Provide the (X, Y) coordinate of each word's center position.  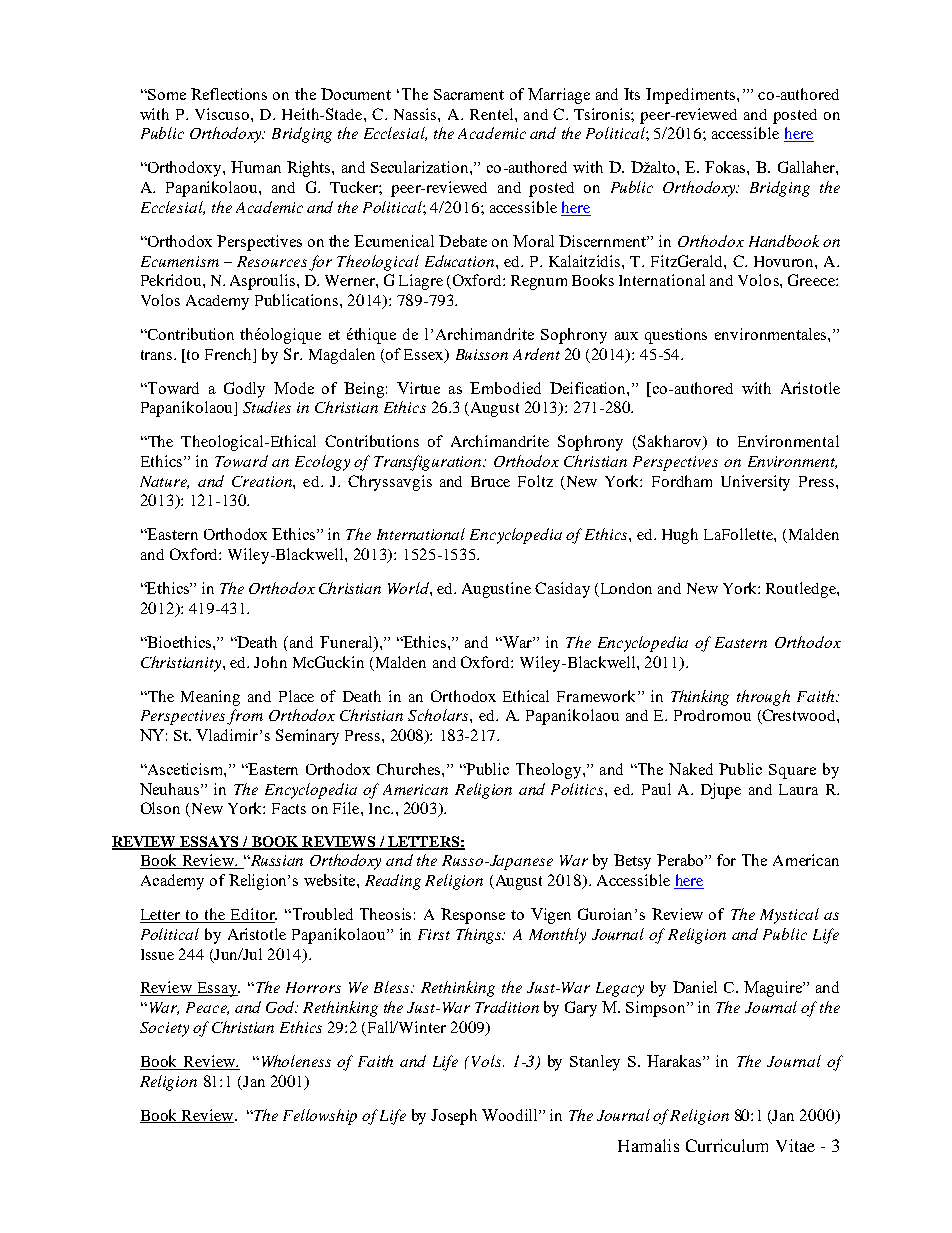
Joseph (454, 1117)
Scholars (439, 715)
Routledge (802, 590)
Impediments (690, 96)
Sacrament (469, 94)
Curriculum (727, 1145)
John (270, 662)
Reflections (229, 94)
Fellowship (320, 1117)
